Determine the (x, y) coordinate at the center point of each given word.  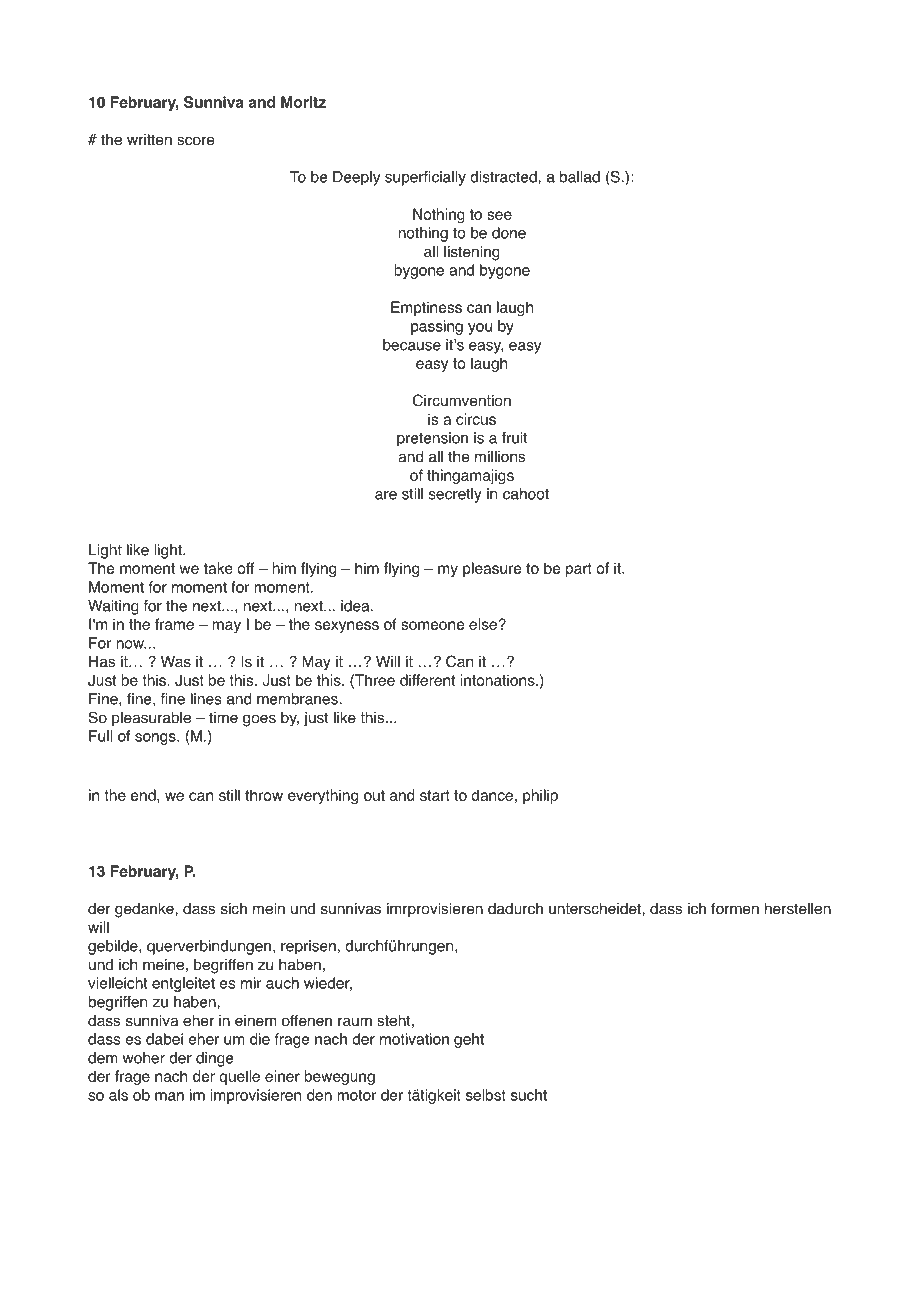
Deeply (356, 178)
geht (469, 1040)
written (149, 140)
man (169, 1096)
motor (356, 1095)
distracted (504, 177)
